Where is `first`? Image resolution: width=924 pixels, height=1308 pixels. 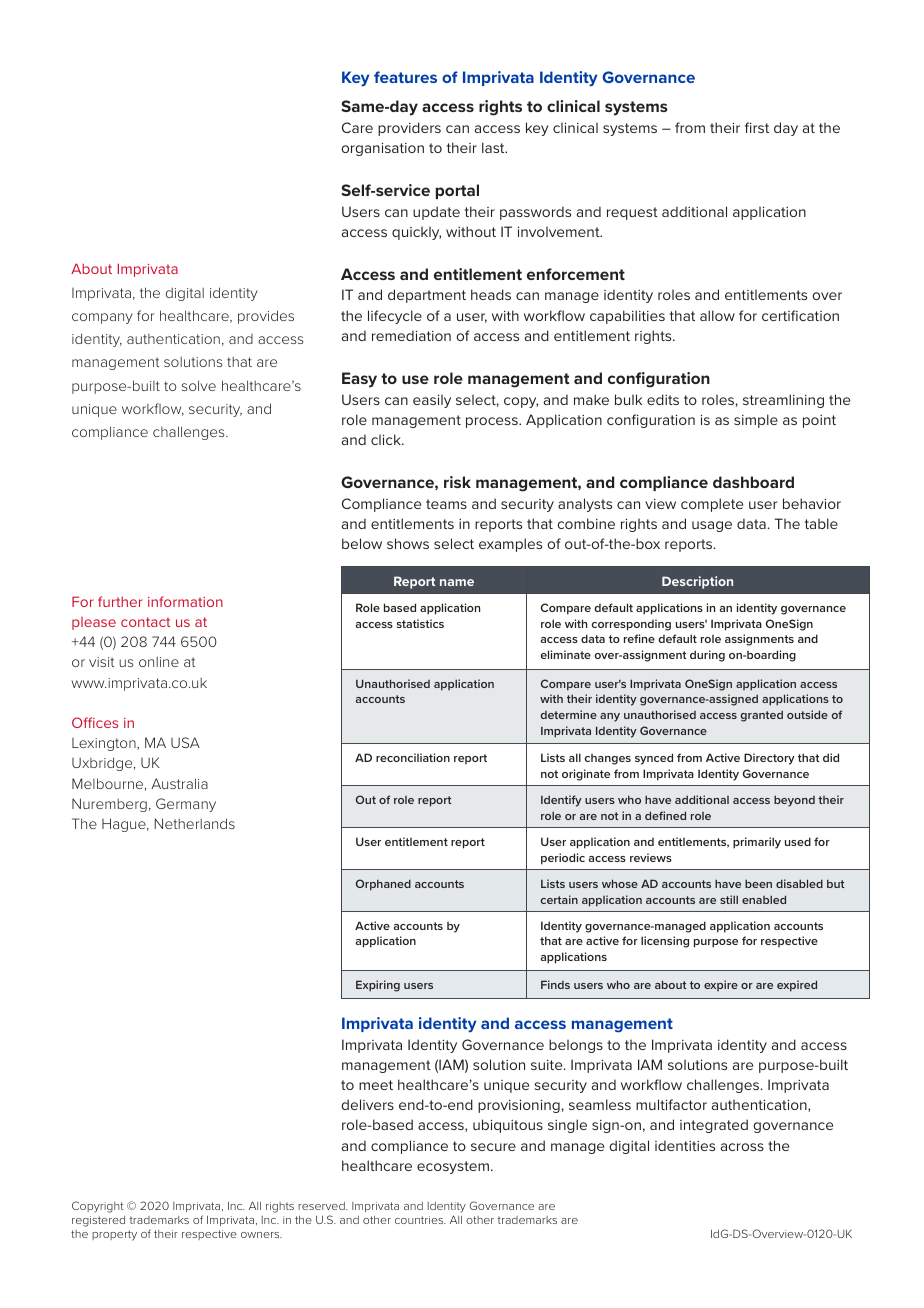
first is located at coordinates (757, 127).
